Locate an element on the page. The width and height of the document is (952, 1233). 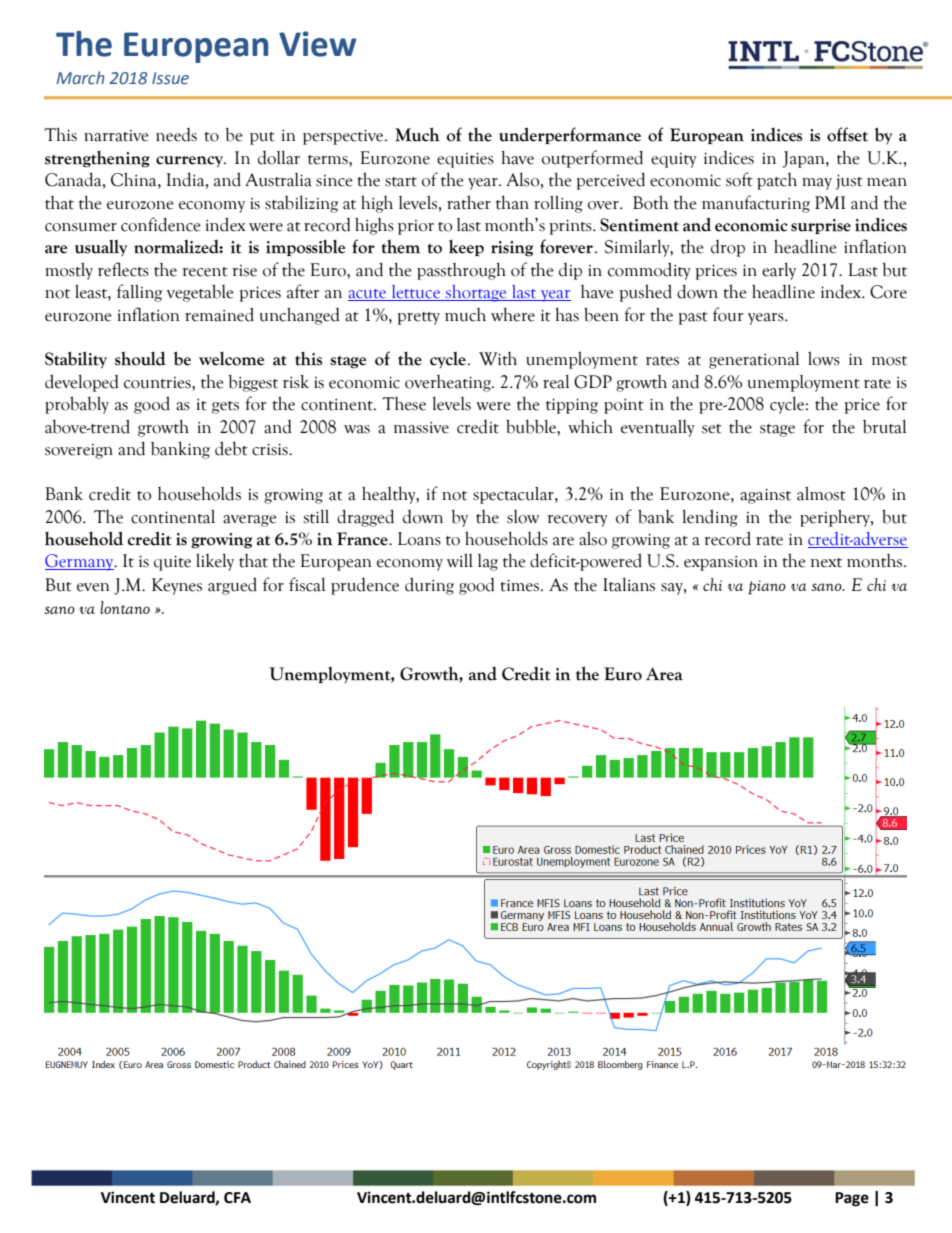
next is located at coordinates (826, 563).
